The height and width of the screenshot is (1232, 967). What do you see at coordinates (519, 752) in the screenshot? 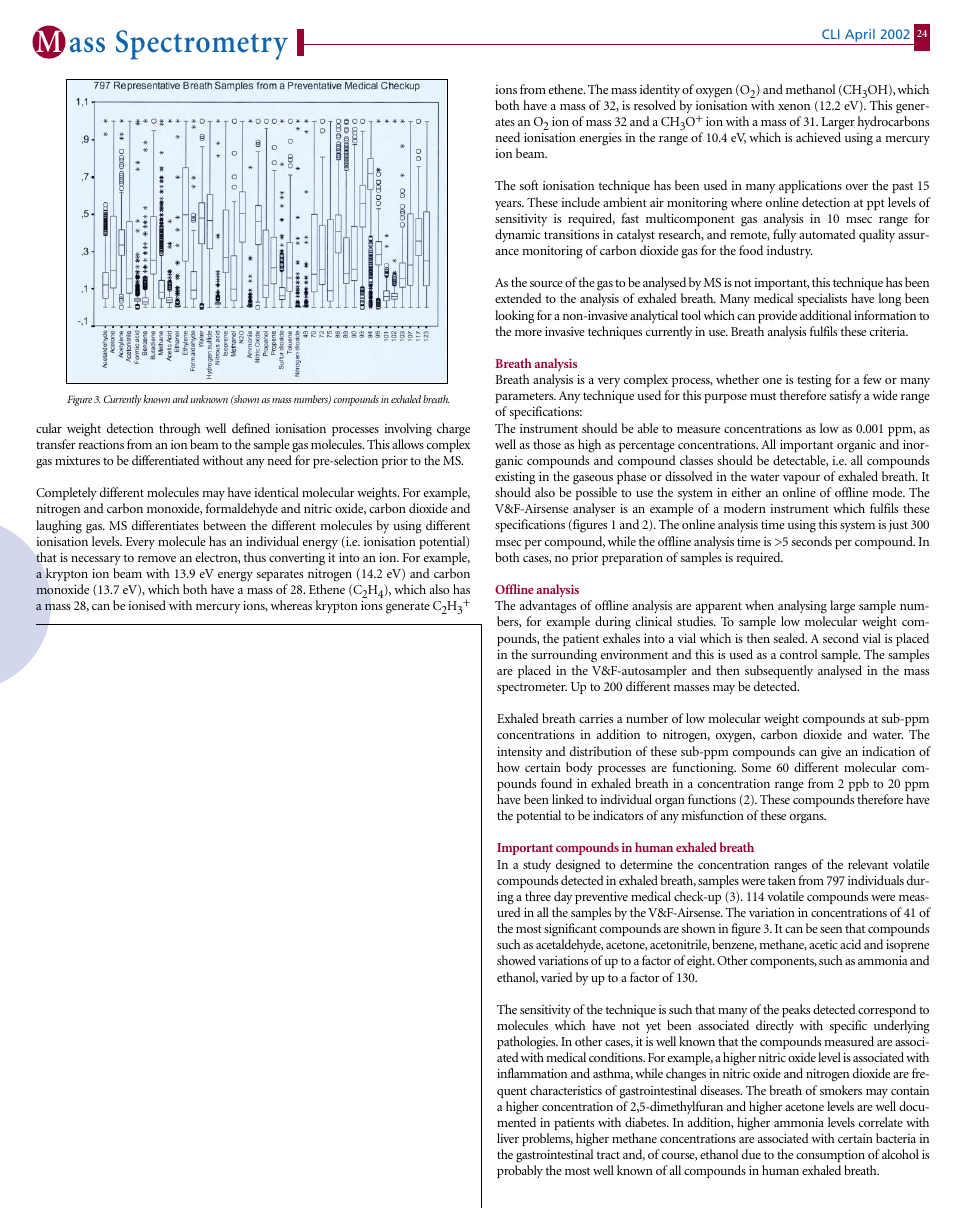
I see `intensity` at bounding box center [519, 752].
